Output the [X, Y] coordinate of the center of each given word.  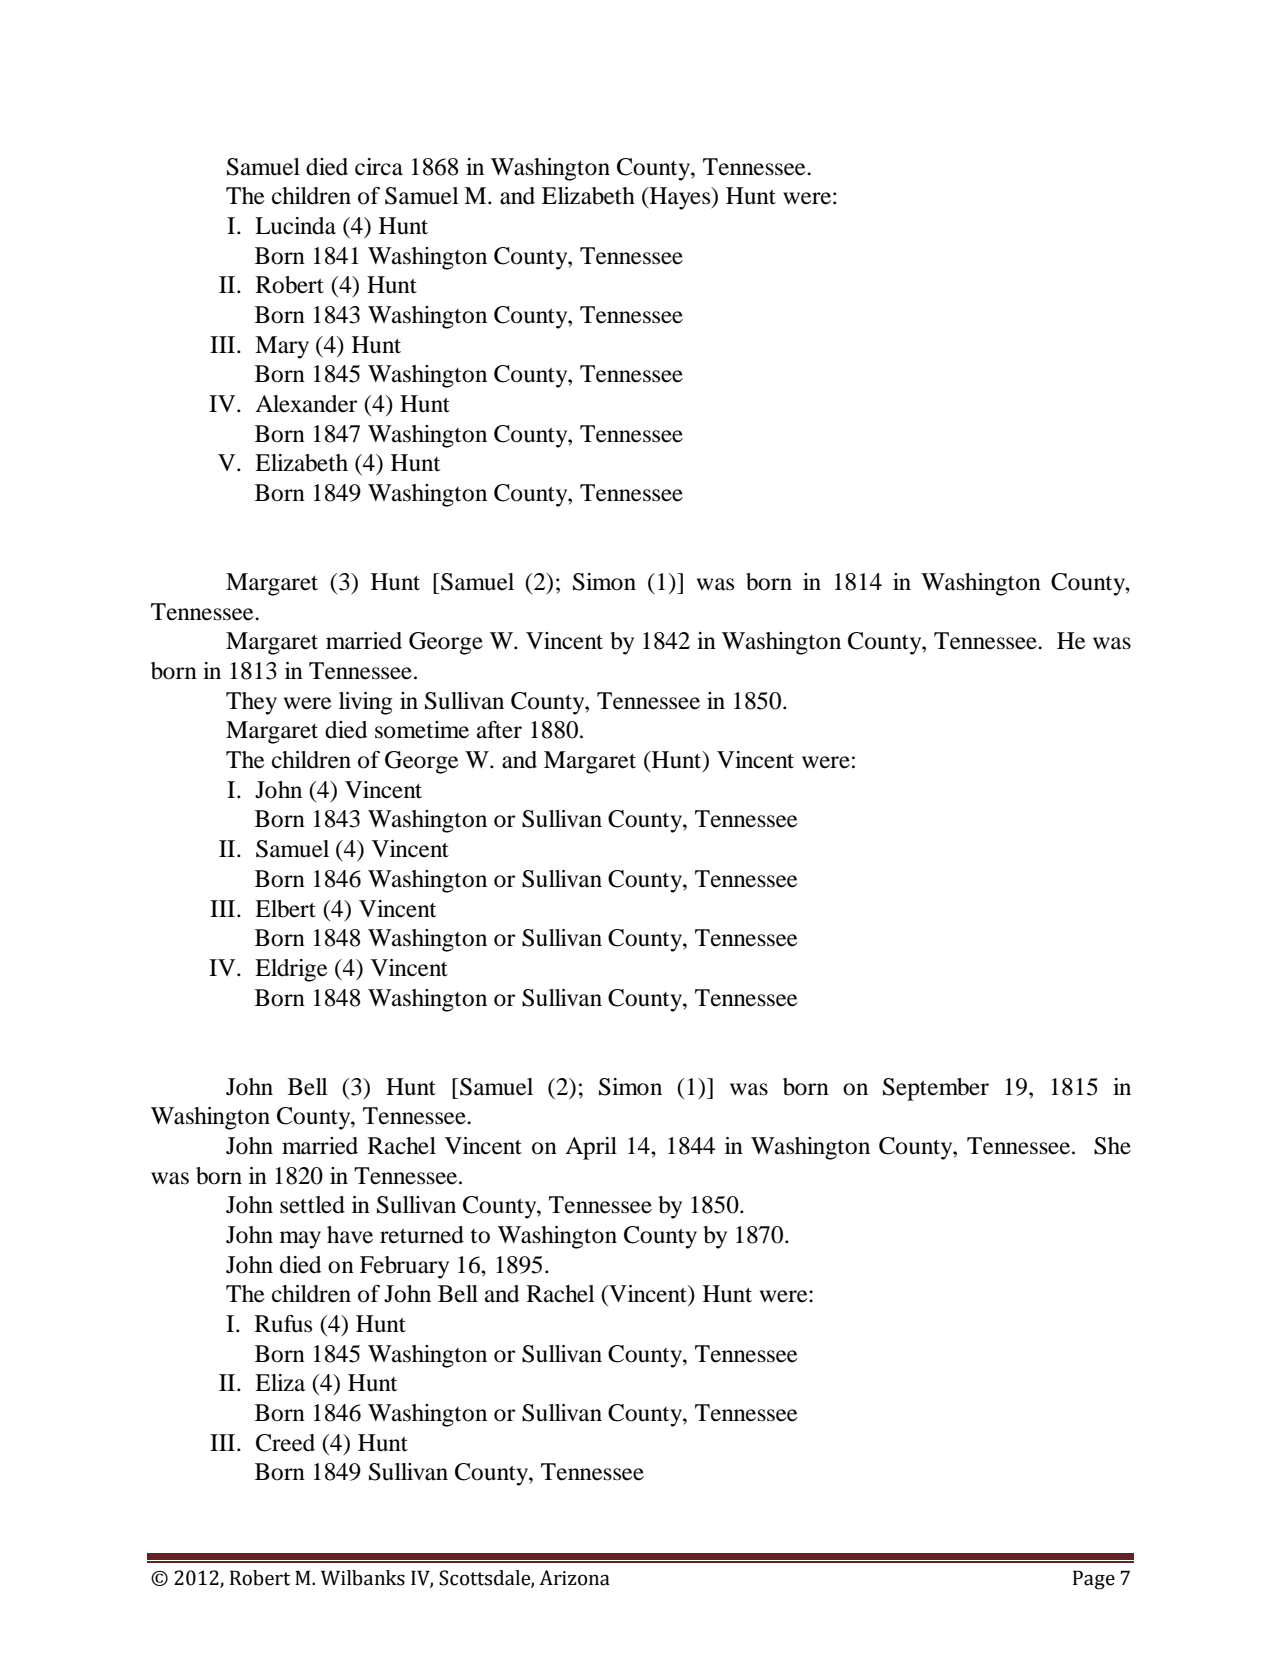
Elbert [285, 909]
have [350, 1235]
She [1112, 1146]
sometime [422, 730]
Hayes [680, 198]
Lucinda [295, 226]
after [499, 730]
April [591, 1148]
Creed [285, 1443]
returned [422, 1235]
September [936, 1089]
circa [379, 167]
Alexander [306, 404]
